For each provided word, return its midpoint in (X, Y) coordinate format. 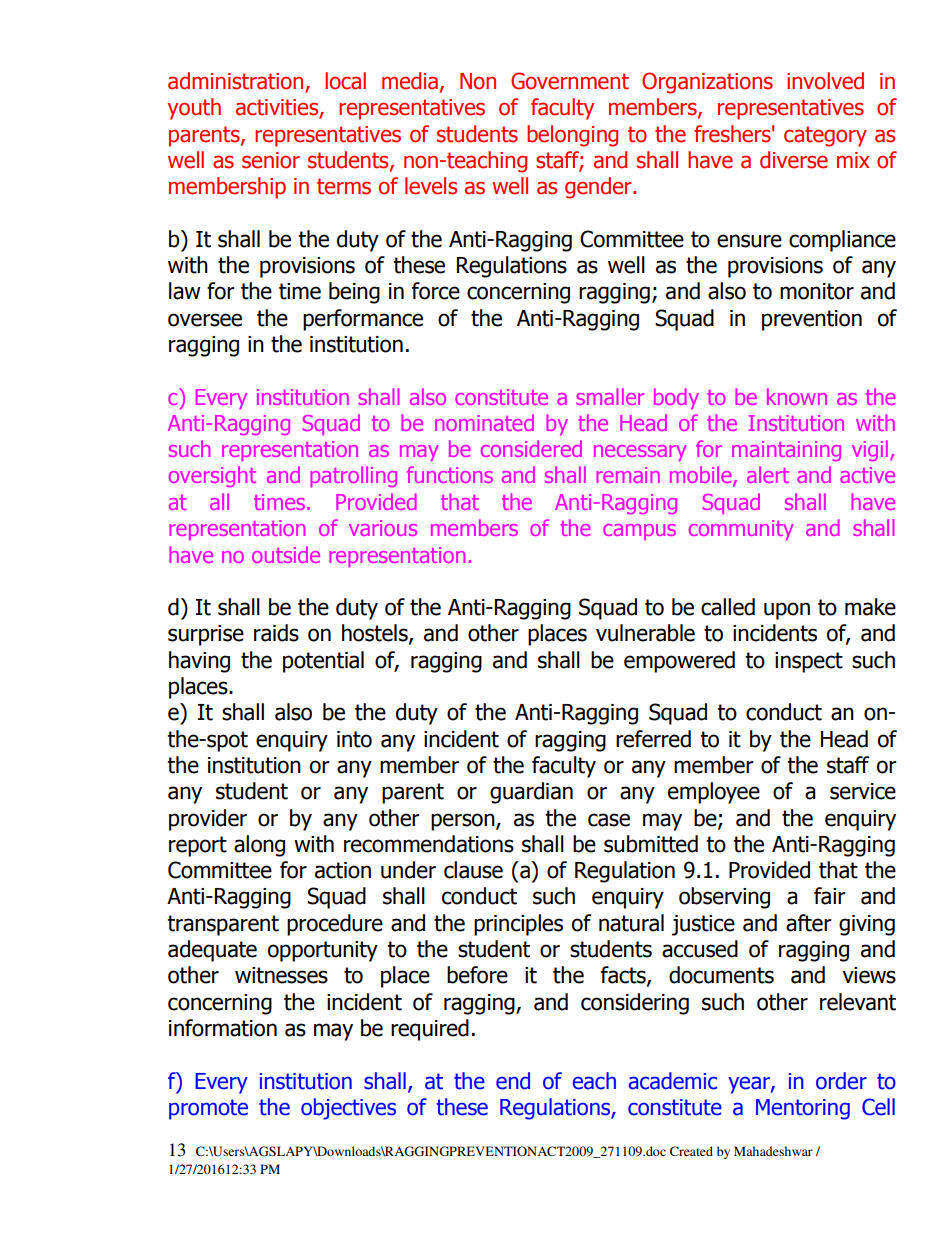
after (809, 923)
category (825, 136)
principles (518, 925)
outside (286, 554)
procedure (335, 925)
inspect (809, 662)
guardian (531, 793)
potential (323, 662)
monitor (817, 291)
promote (208, 1109)
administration (237, 82)
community (741, 530)
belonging (572, 136)
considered (531, 448)
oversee (205, 320)
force (436, 291)
